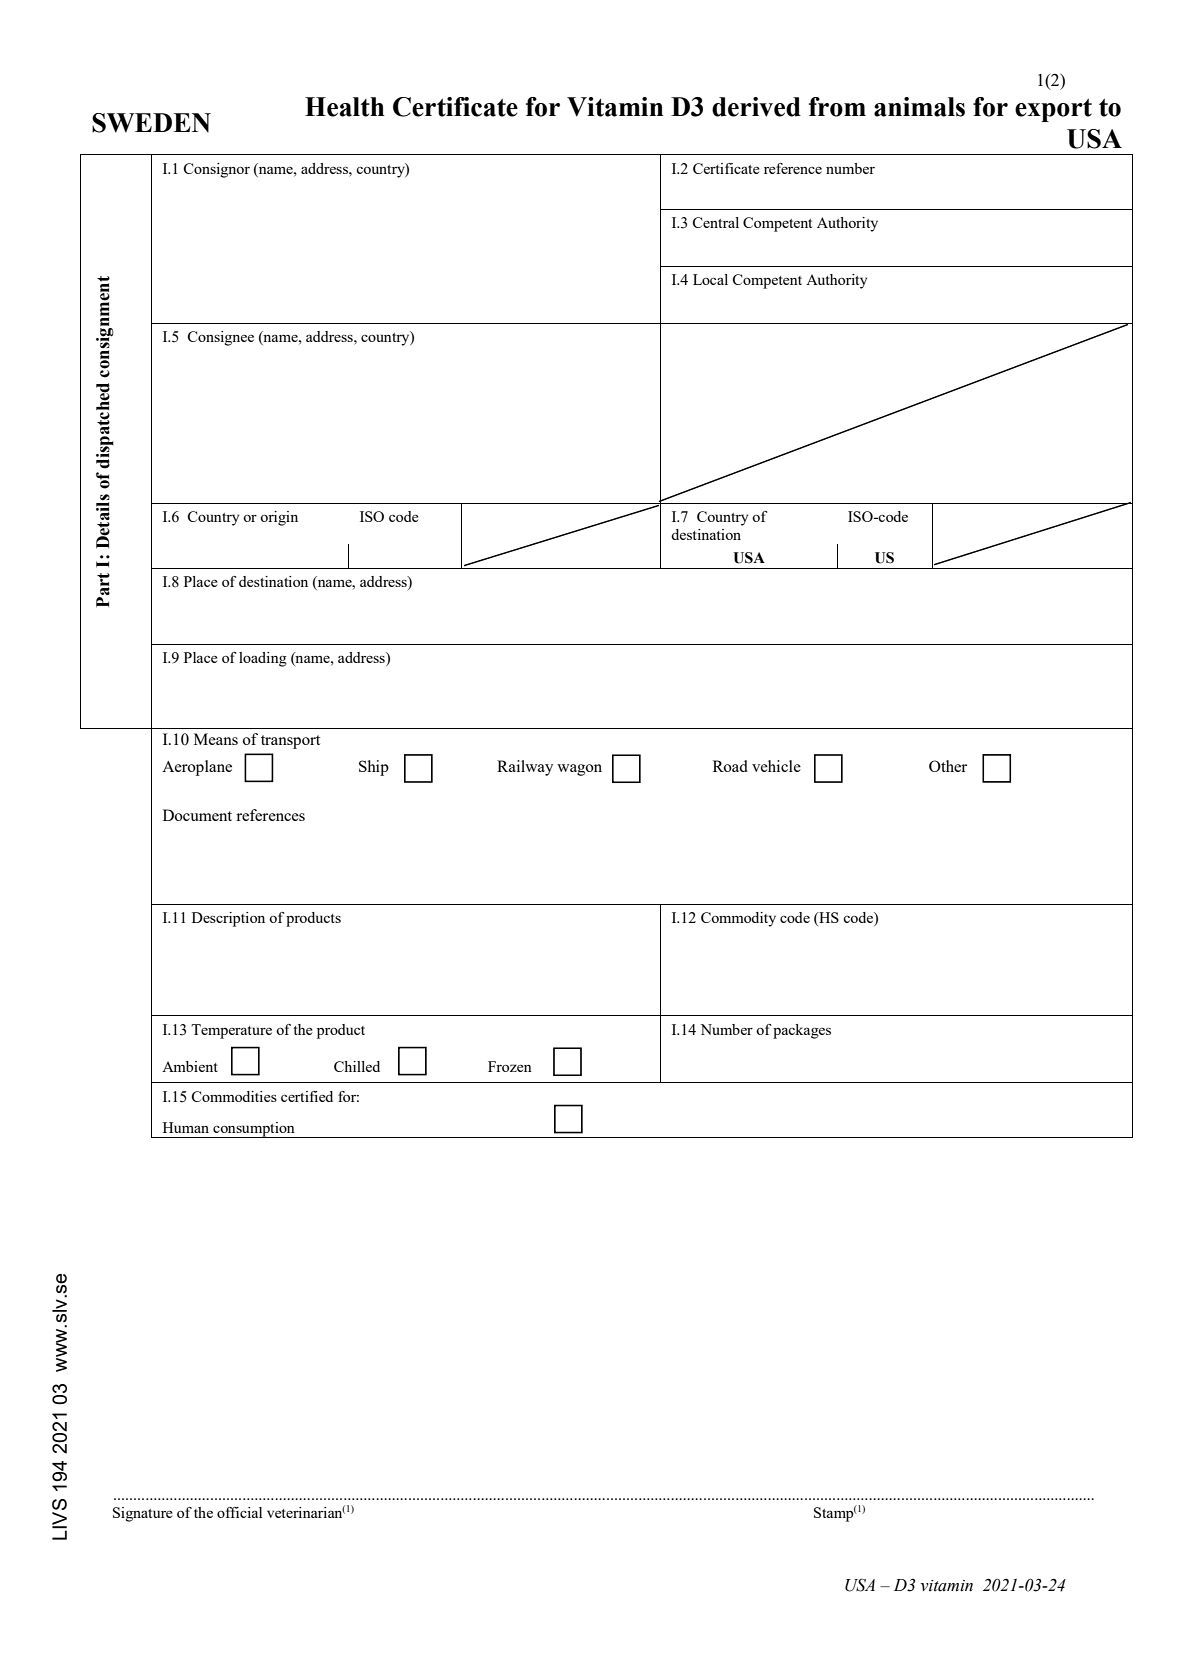  I want to click on SWEDEN, so click(151, 123).
